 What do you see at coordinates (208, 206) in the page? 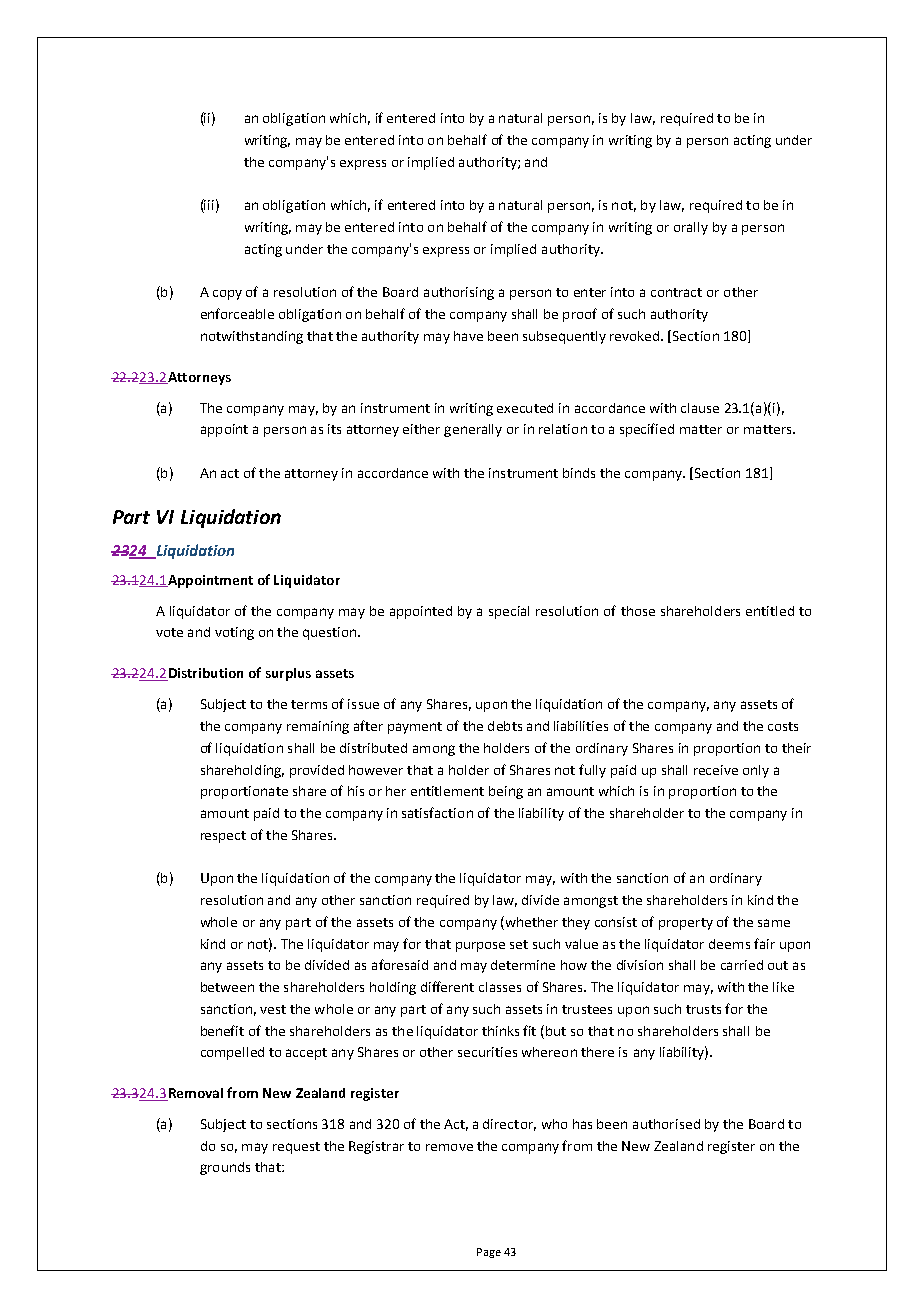
I see `iii` at bounding box center [208, 206].
